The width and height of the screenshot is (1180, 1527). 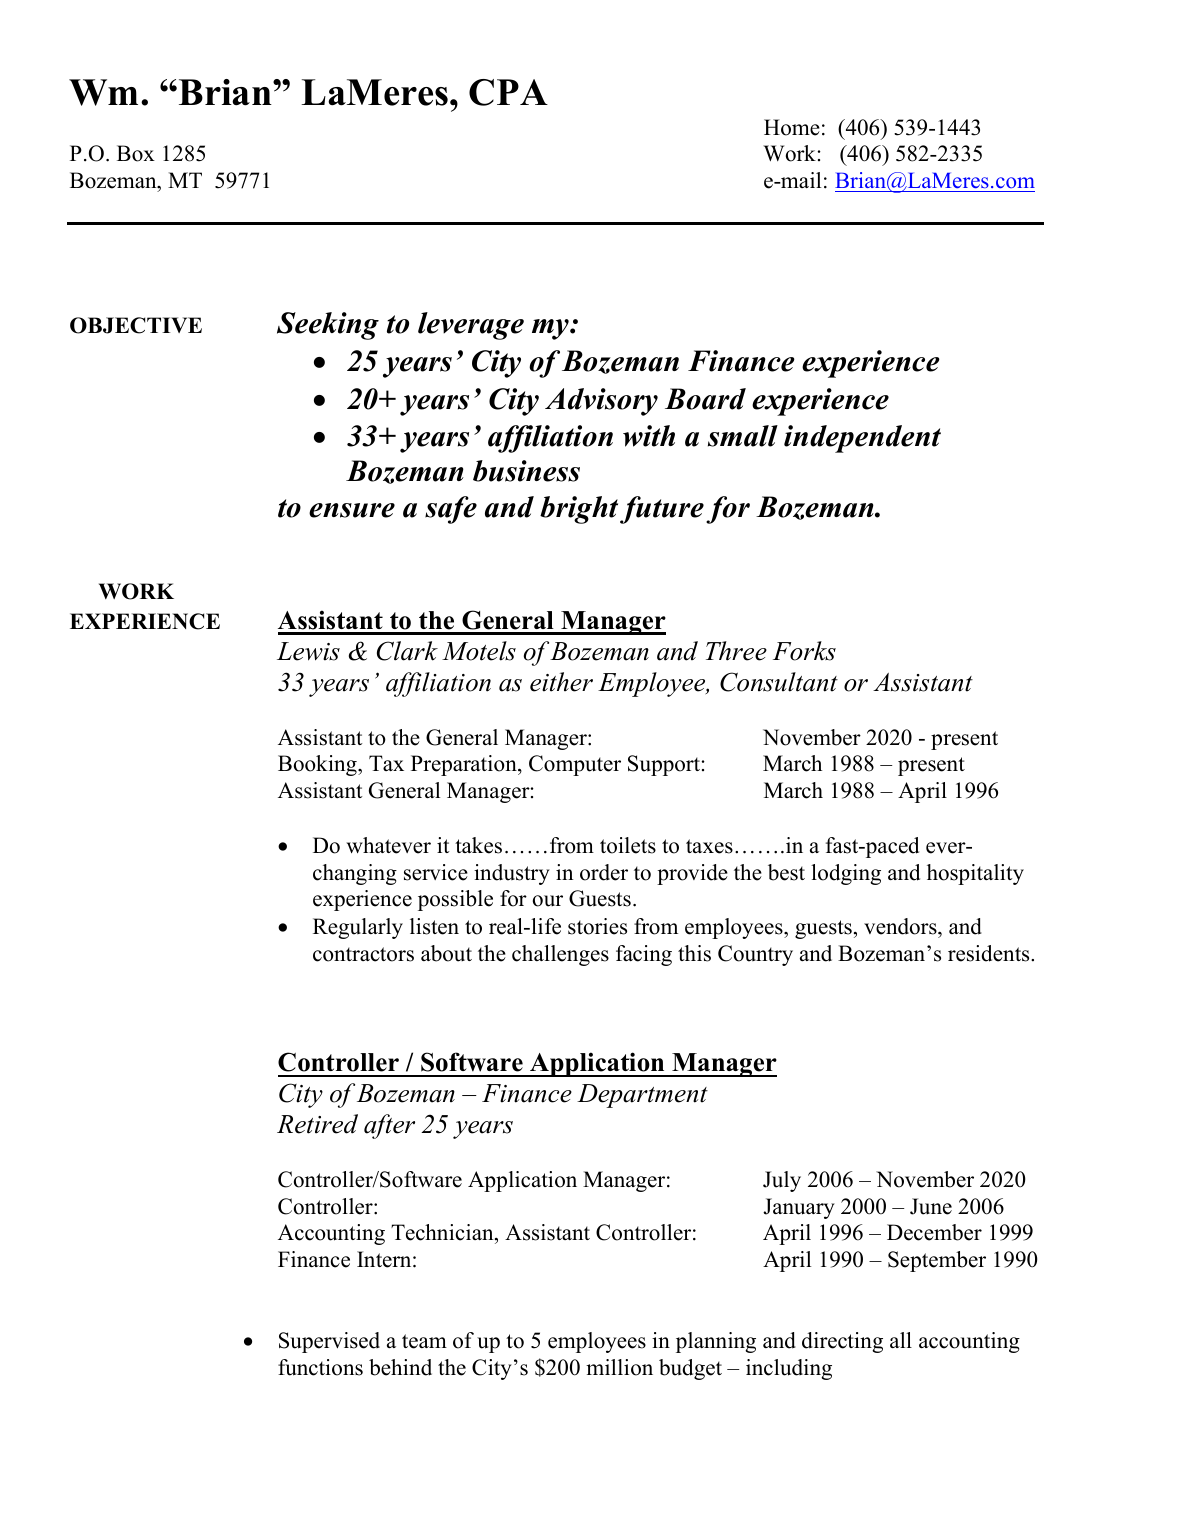 What do you see at coordinates (318, 765) in the screenshot?
I see `Booking` at bounding box center [318, 765].
